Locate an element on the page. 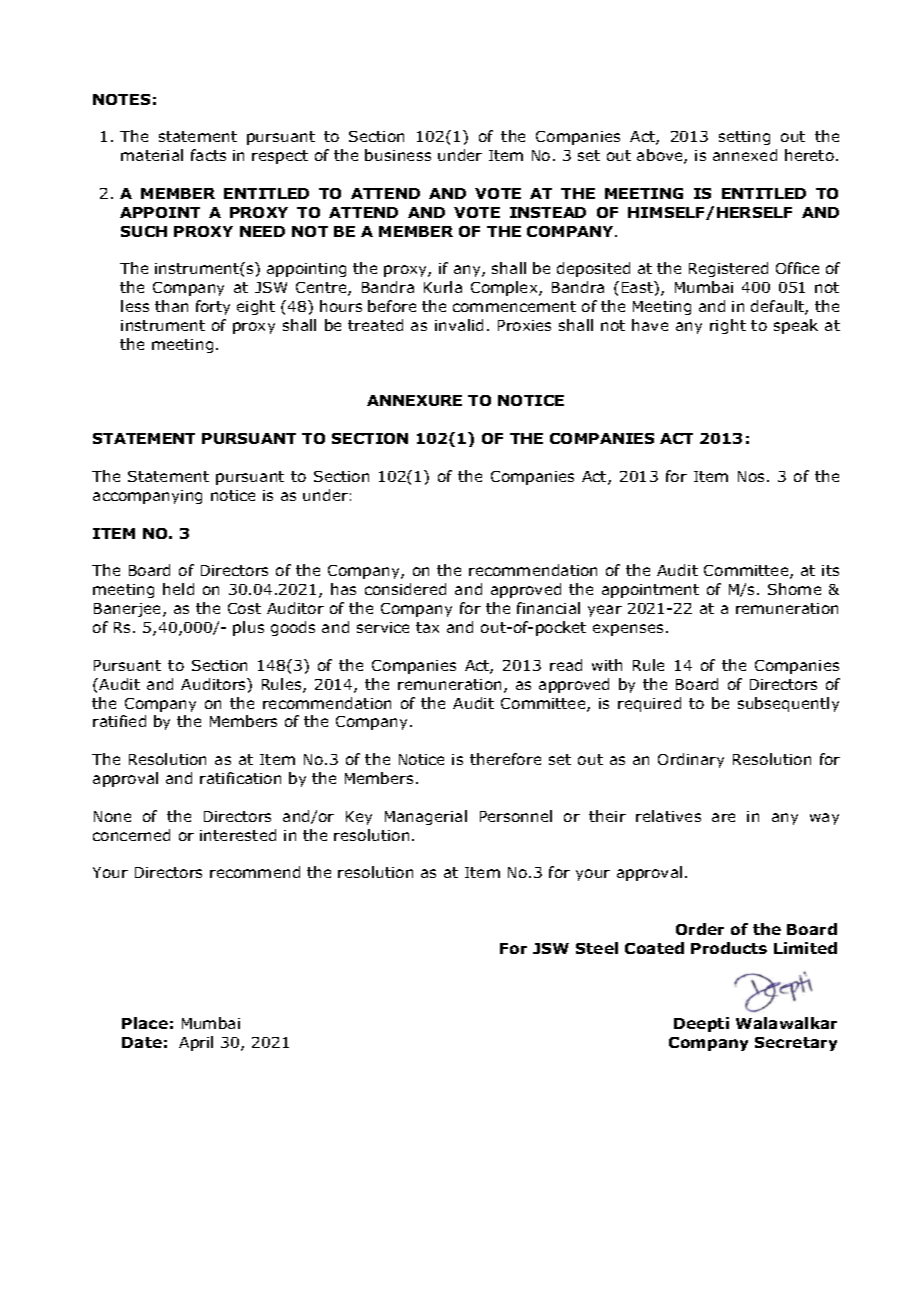 The width and height of the document is (924, 1307). facts is located at coordinates (208, 155).
